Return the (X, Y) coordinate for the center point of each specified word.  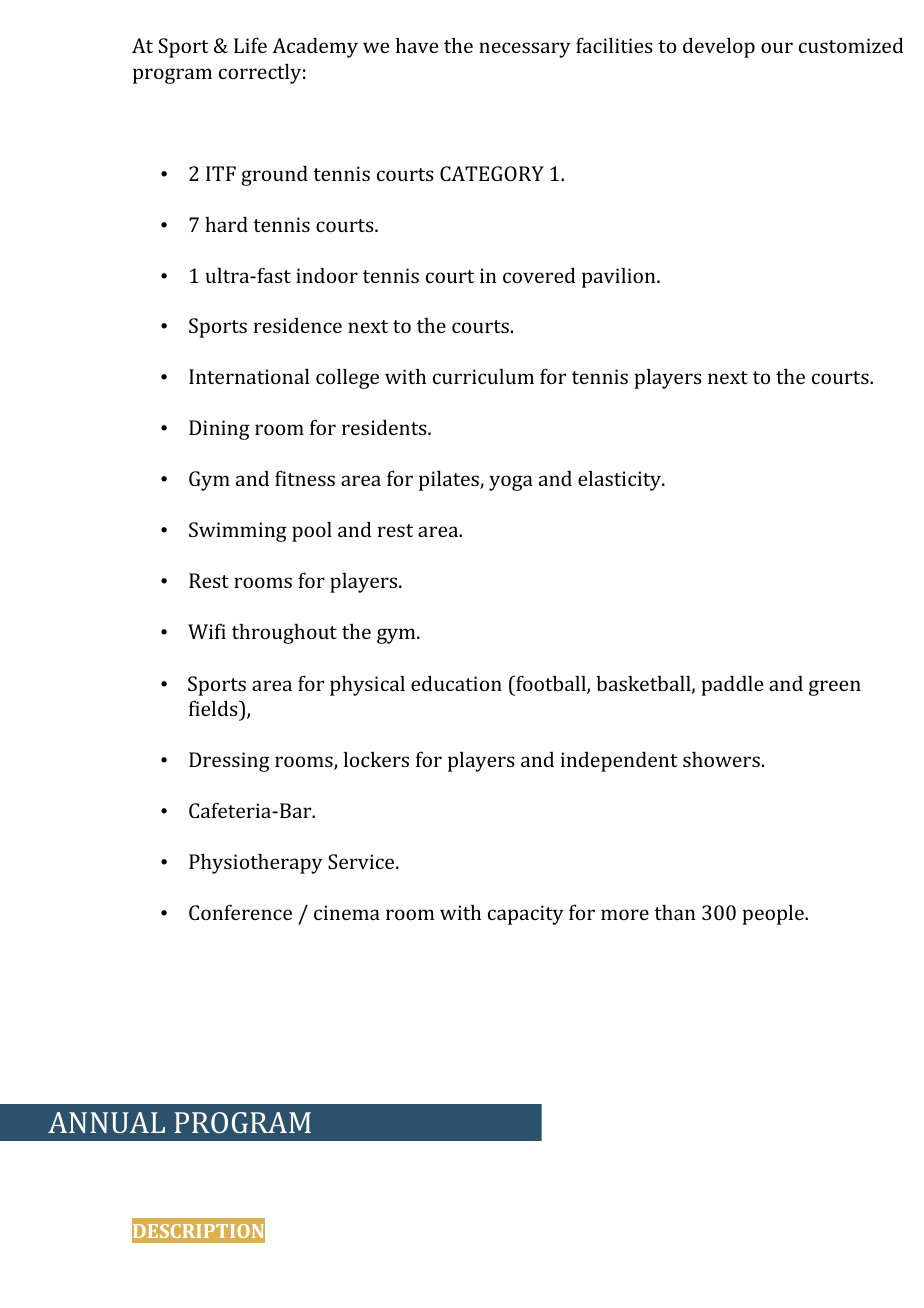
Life (250, 45)
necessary (525, 50)
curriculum (483, 376)
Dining (219, 430)
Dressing (229, 762)
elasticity (621, 481)
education (456, 683)
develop (719, 47)
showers (721, 759)
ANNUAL (106, 1122)
